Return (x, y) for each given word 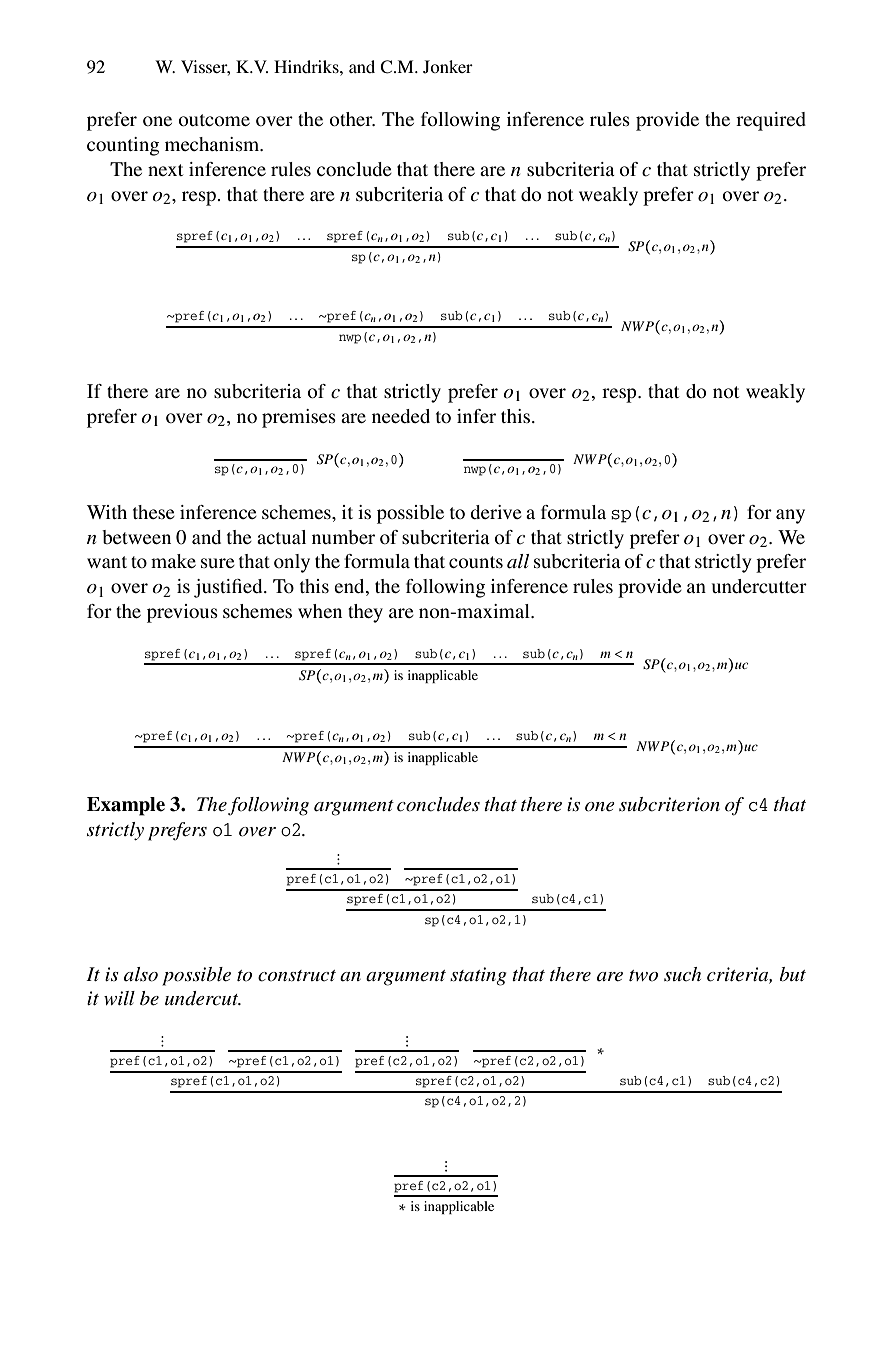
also (141, 974)
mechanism (213, 144)
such (682, 974)
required (771, 121)
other (352, 119)
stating (478, 976)
